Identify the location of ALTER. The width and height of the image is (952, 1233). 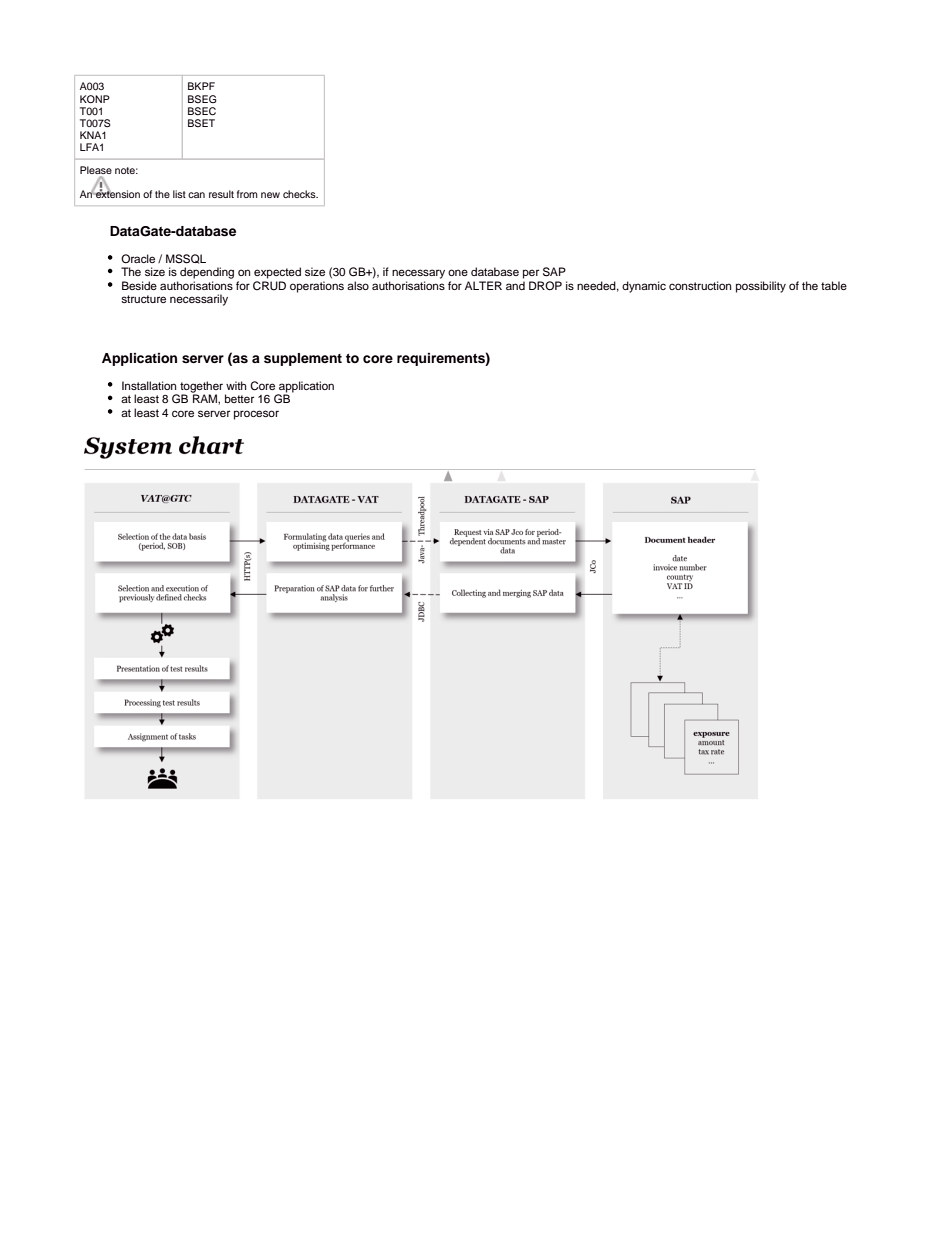
(483, 285).
